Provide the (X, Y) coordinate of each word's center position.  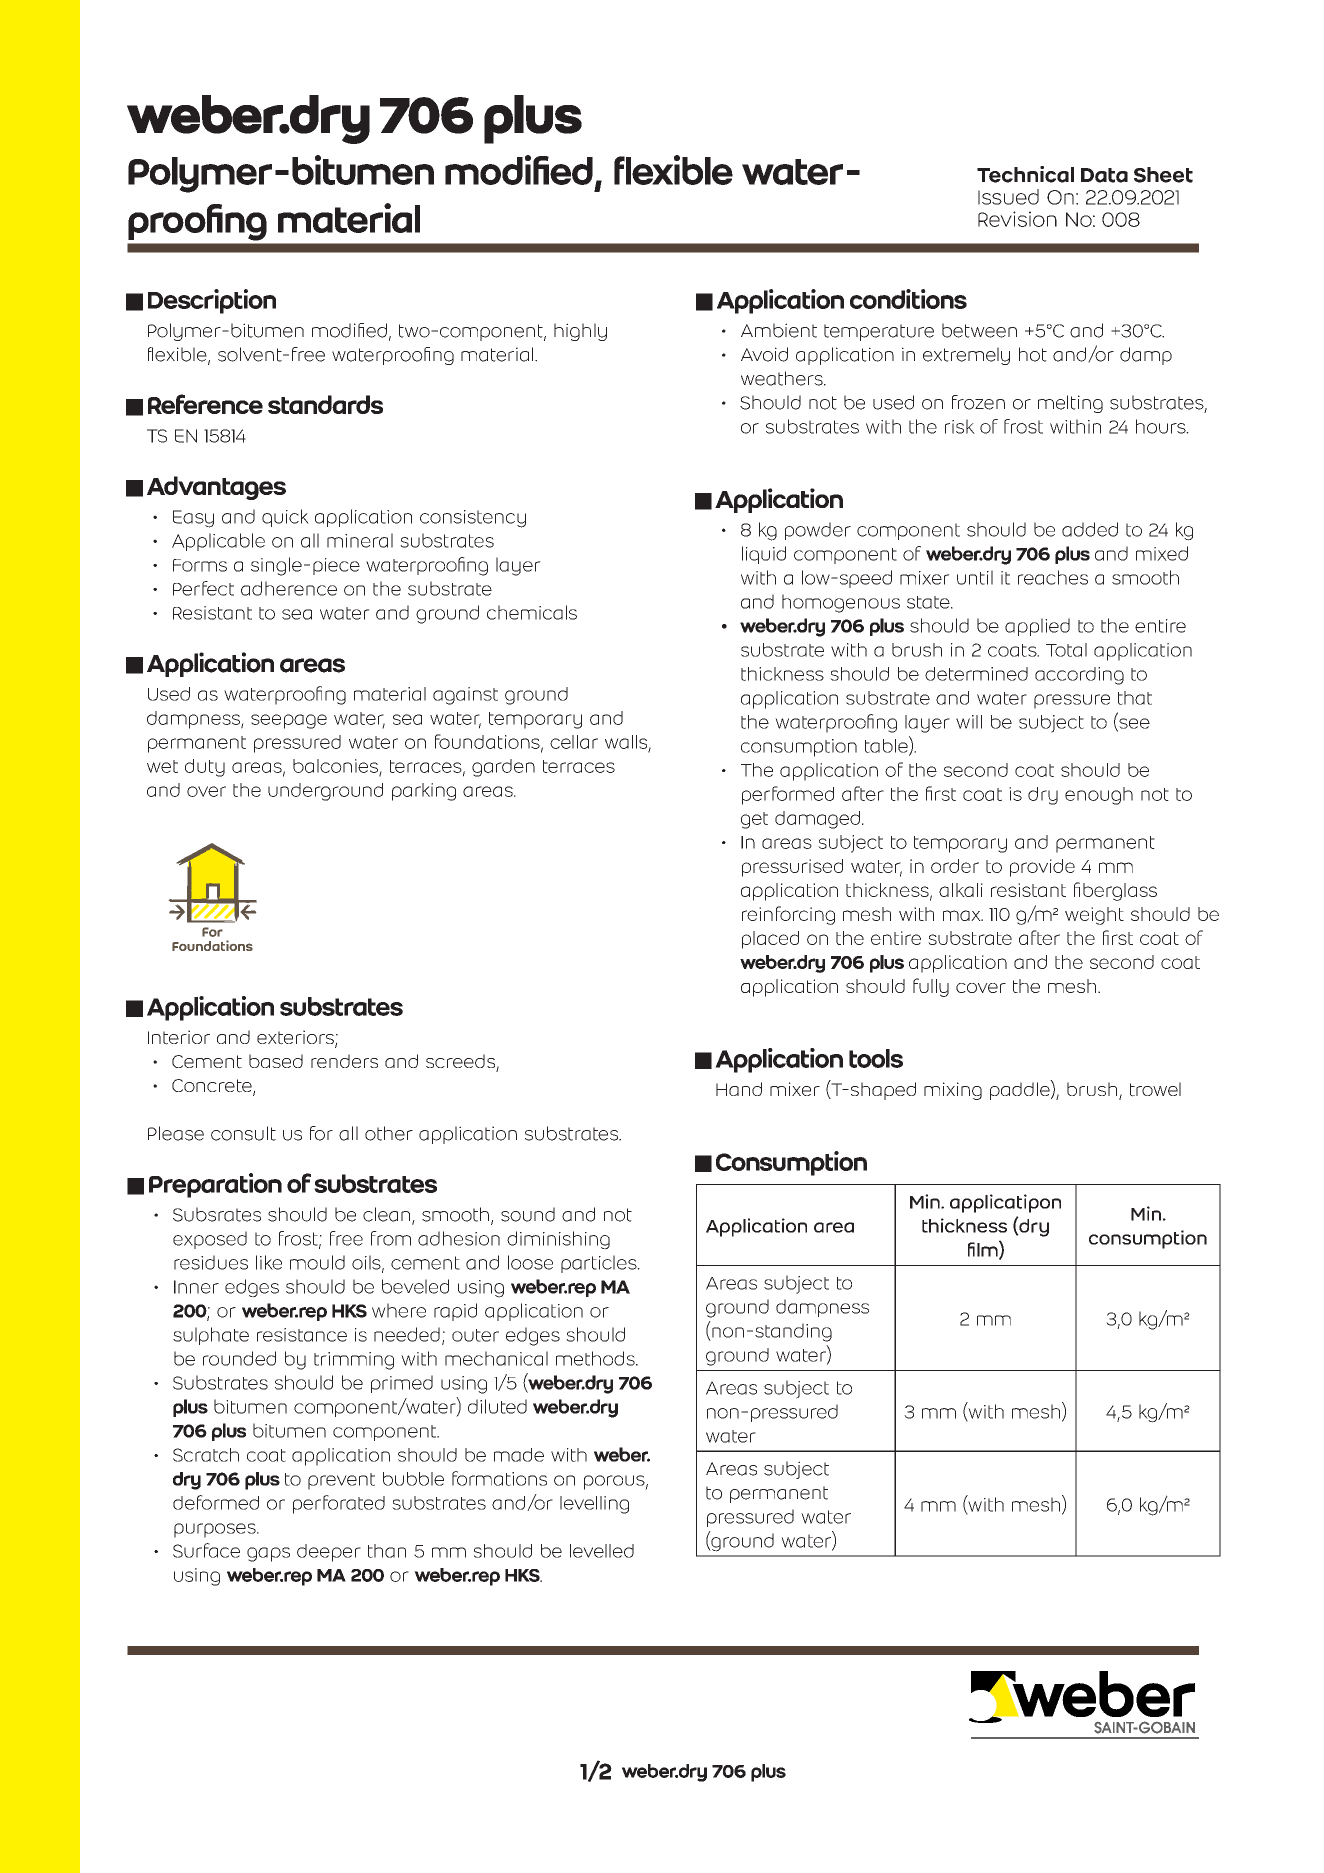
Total (1066, 650)
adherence (289, 588)
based (276, 1061)
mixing (953, 1091)
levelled (602, 1551)
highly (580, 332)
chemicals (532, 612)
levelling (594, 1505)
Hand (739, 1089)
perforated (339, 1504)
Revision (1017, 219)
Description (212, 301)
